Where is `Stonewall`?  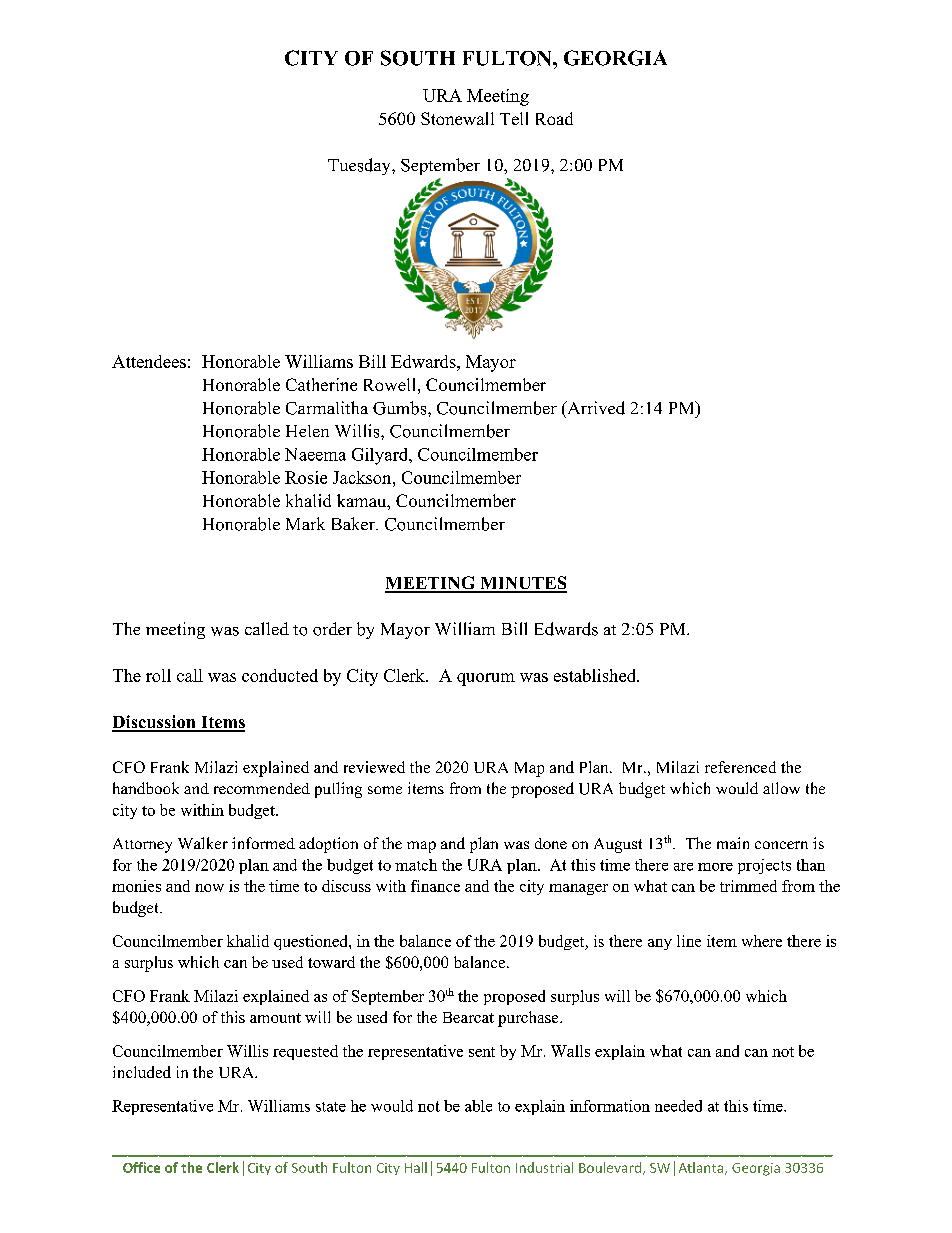
Stonewall is located at coordinates (457, 118).
